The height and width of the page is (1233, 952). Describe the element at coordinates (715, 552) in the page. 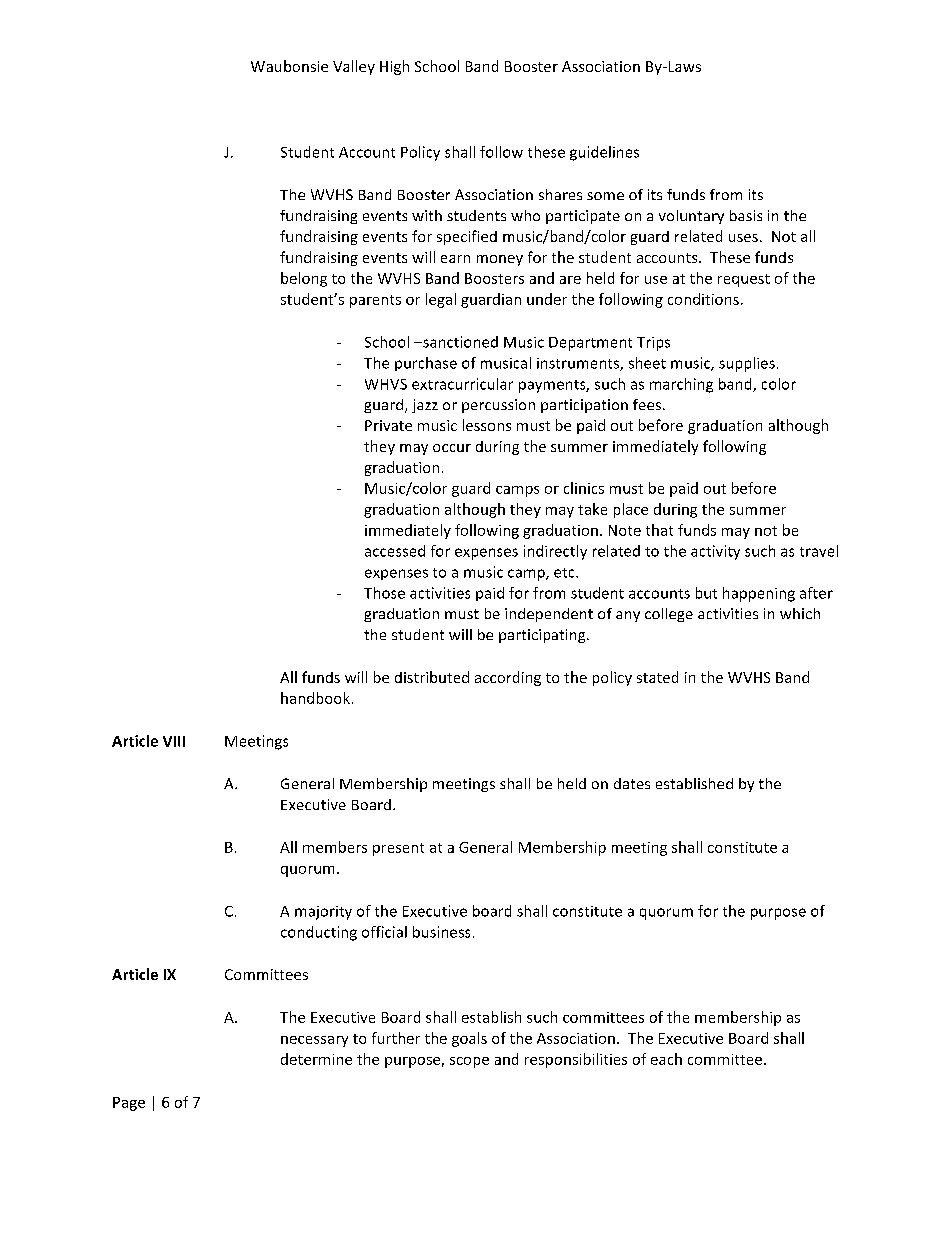

I see `activity` at that location.
